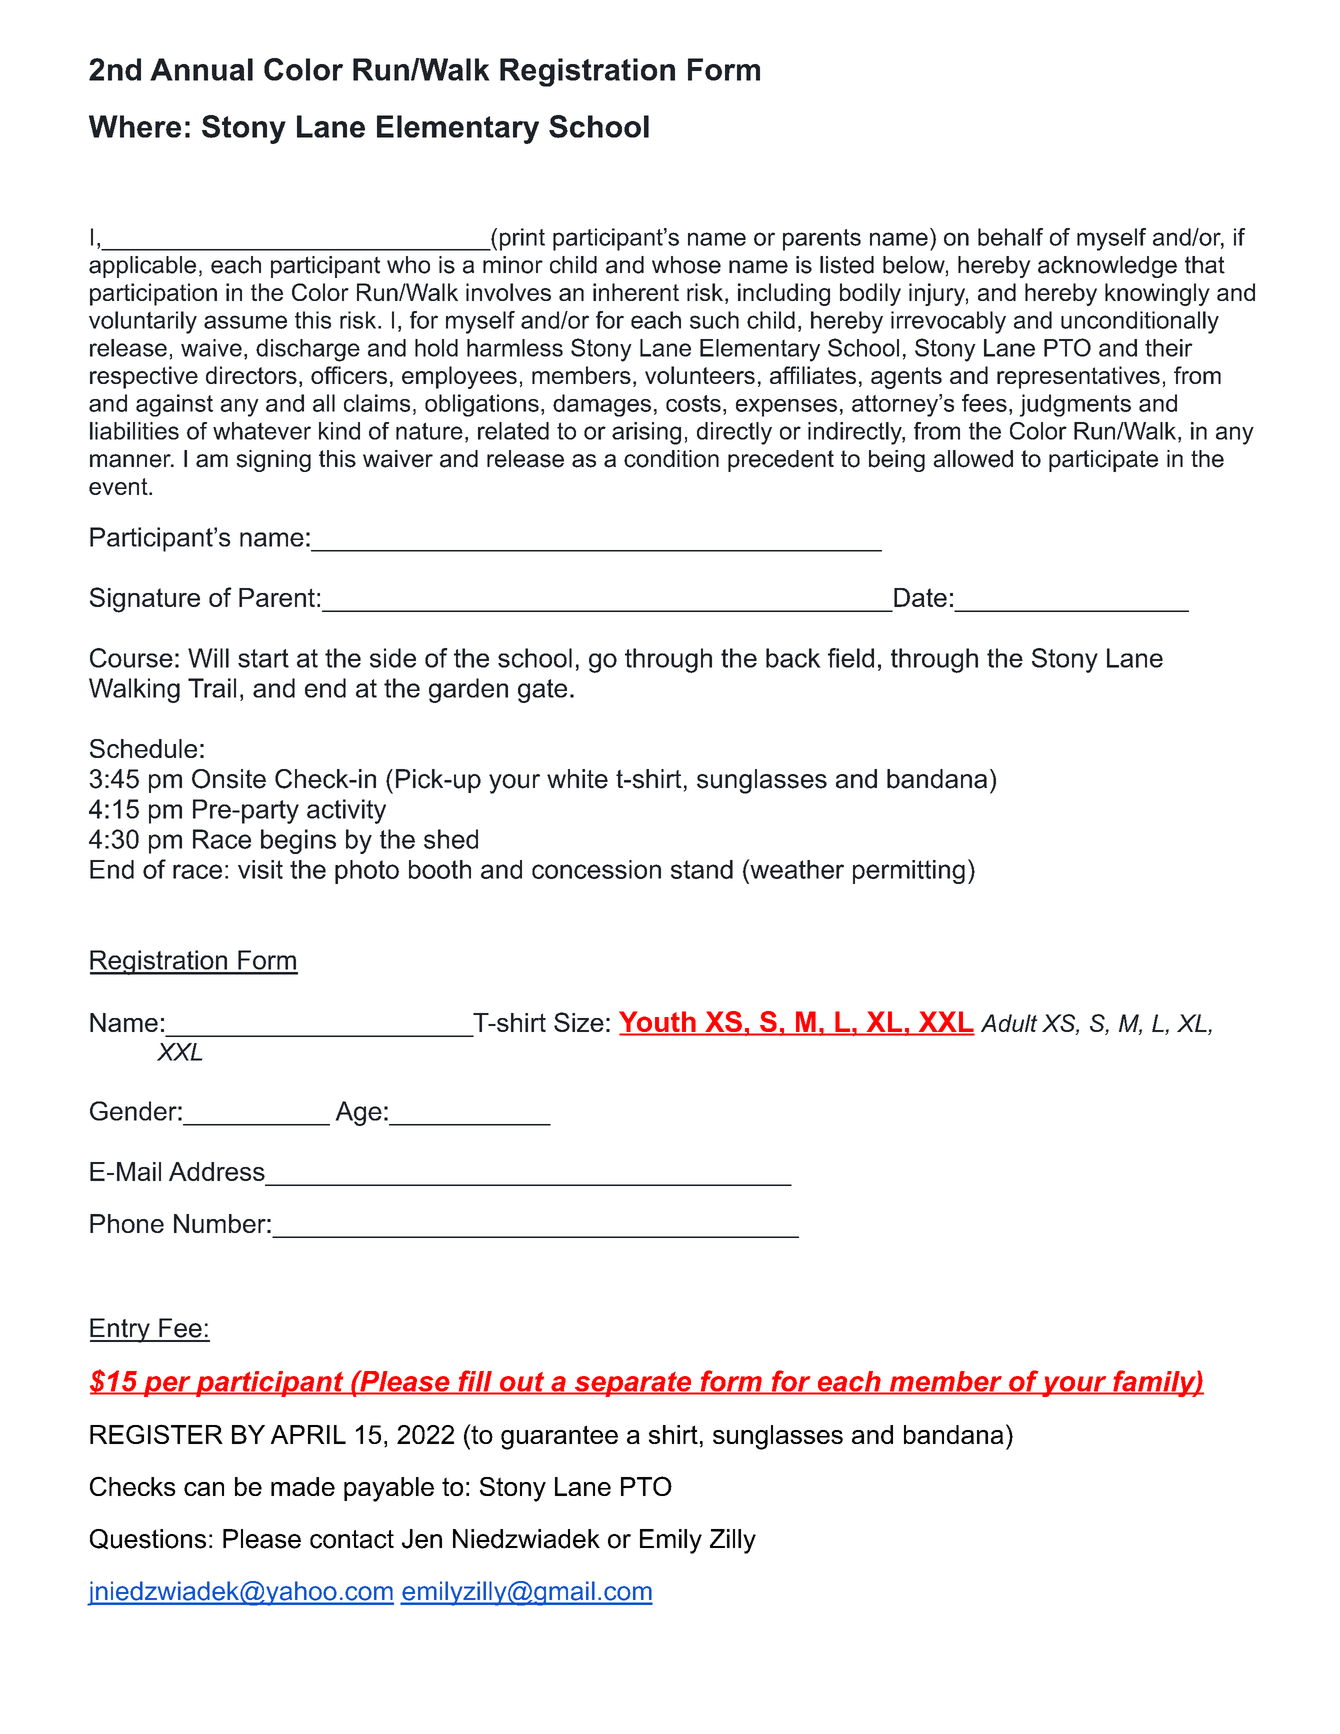 Image resolution: width=1340 pixels, height=1734 pixels. What do you see at coordinates (1010, 237) in the document?
I see `behalf` at bounding box center [1010, 237].
